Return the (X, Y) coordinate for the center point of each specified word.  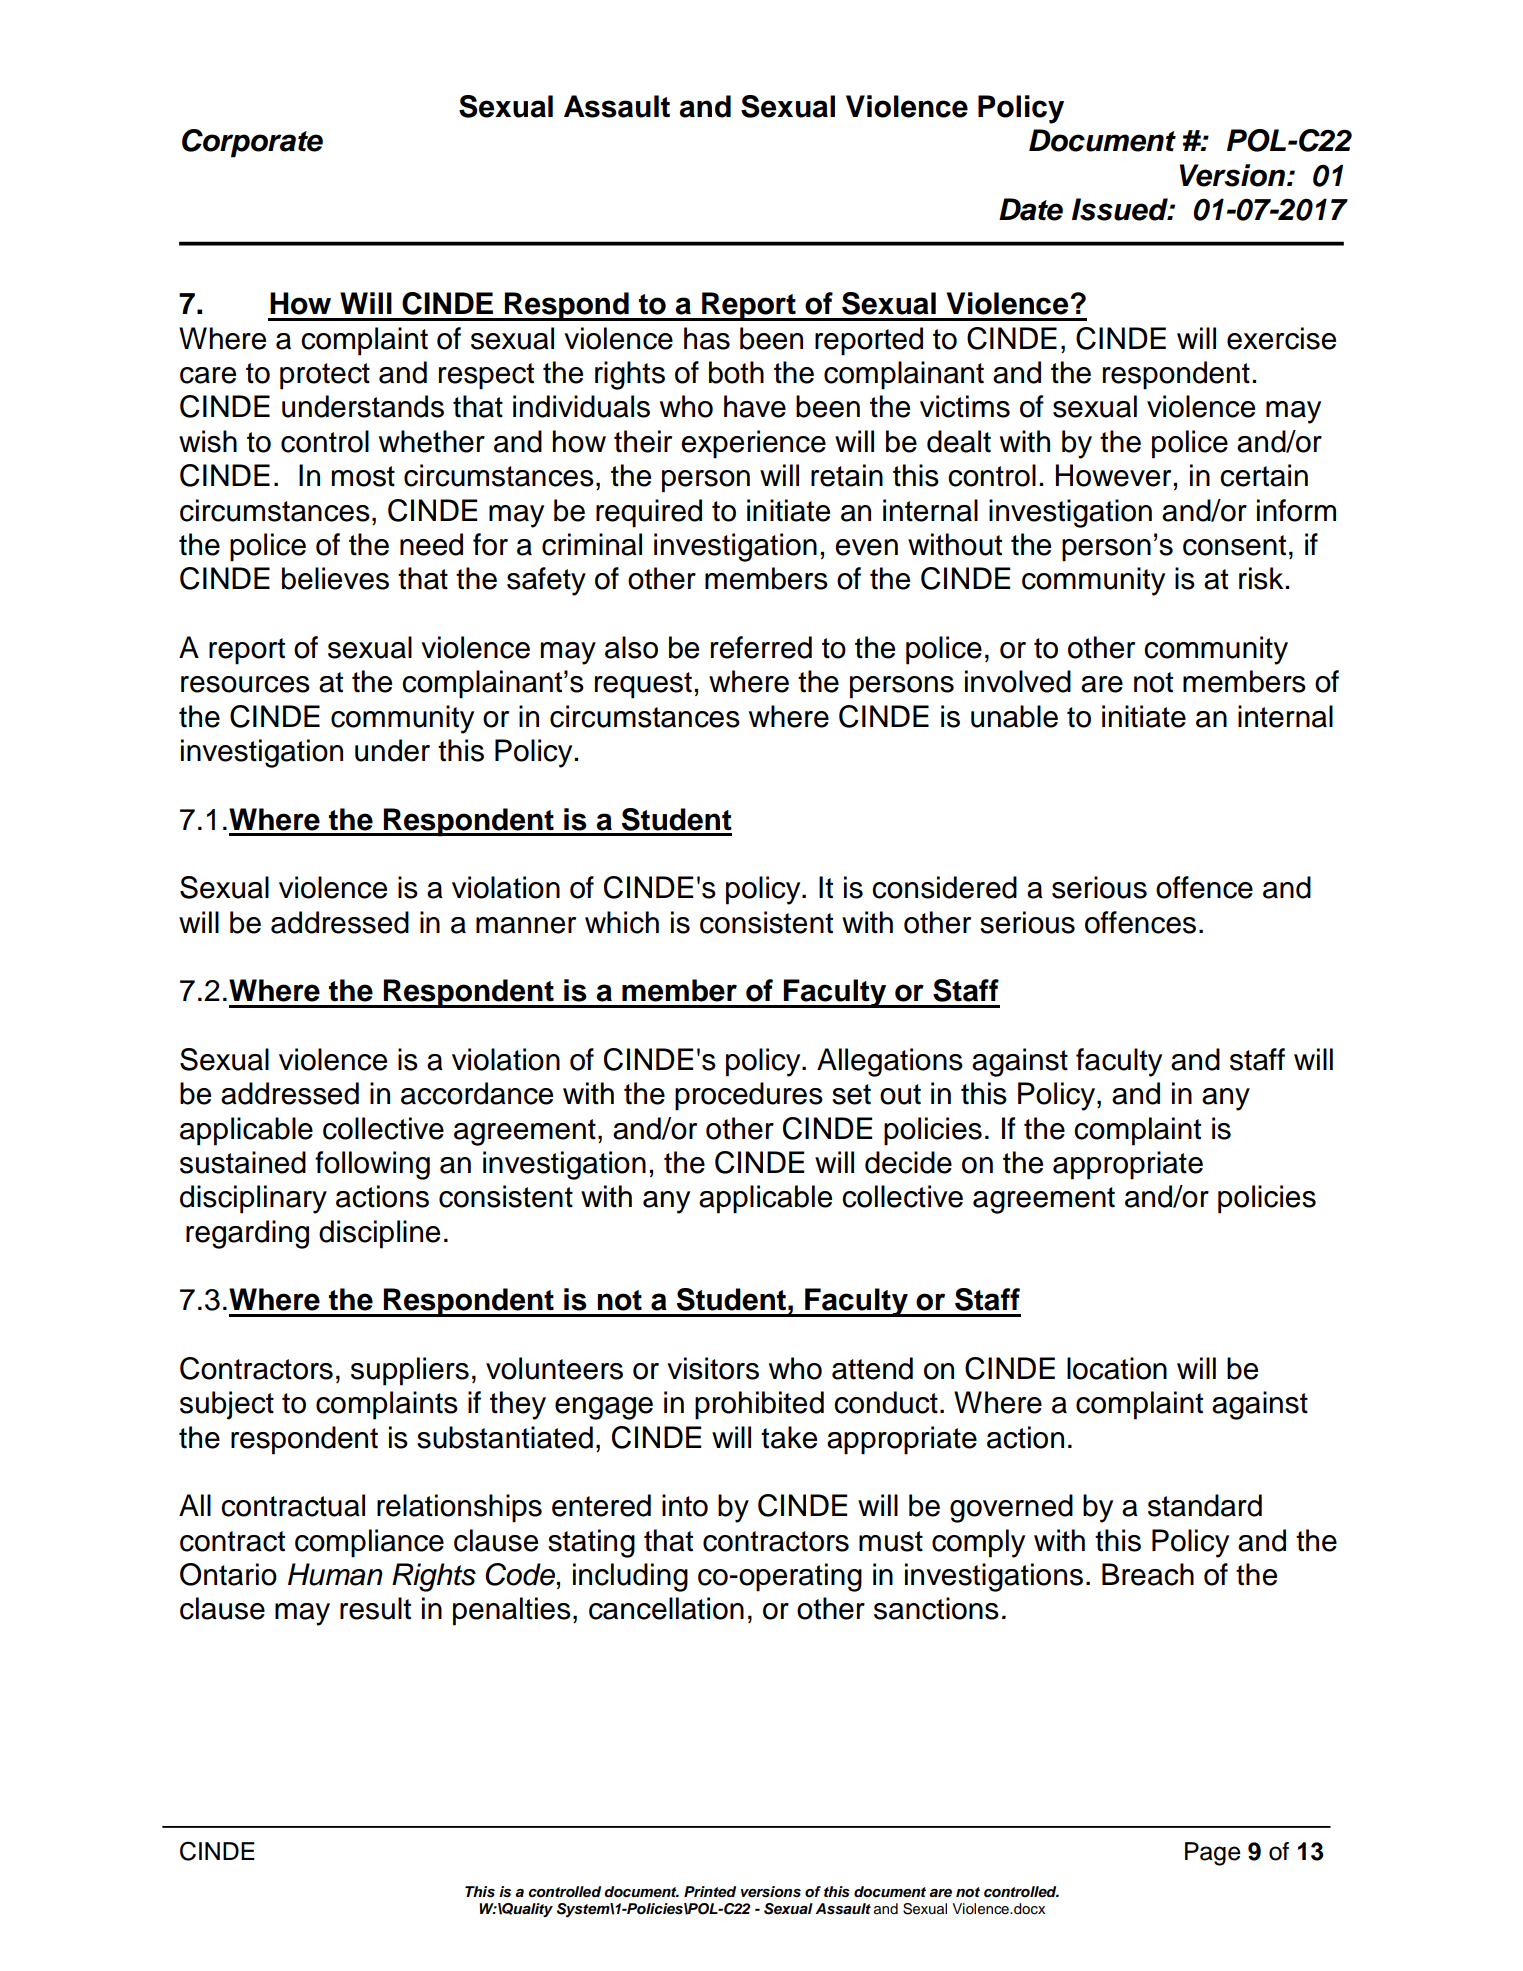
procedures (749, 1096)
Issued (1121, 209)
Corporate (252, 143)
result (375, 1608)
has (707, 338)
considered (944, 887)
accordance (477, 1093)
